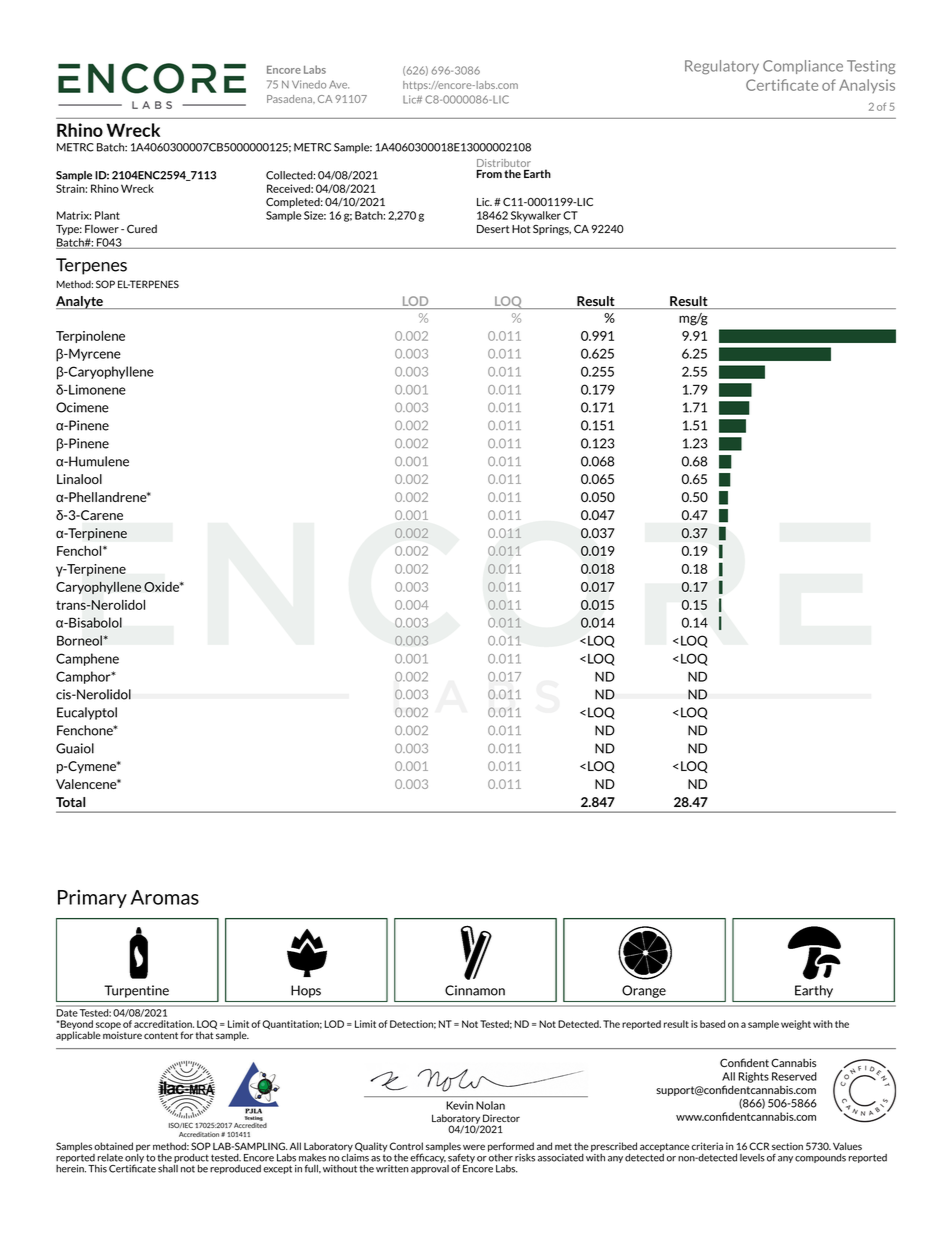  Describe the element at coordinates (521, 229) in the screenshot. I see `Hot` at that location.
